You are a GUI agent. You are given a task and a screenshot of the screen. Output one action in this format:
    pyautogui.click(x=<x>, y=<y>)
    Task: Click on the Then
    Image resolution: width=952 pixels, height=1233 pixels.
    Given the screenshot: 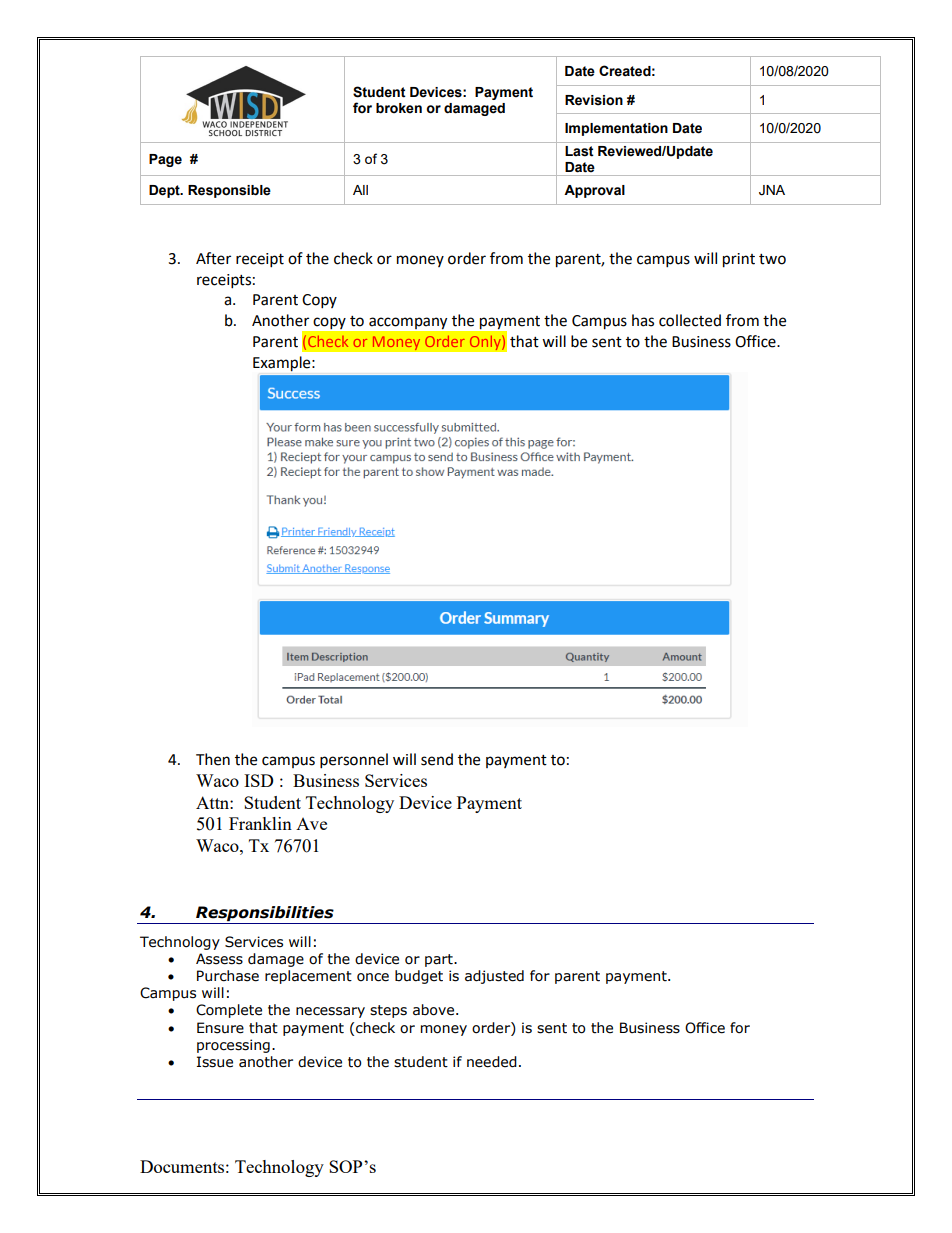 What is the action you would take?
    pyautogui.click(x=213, y=759)
